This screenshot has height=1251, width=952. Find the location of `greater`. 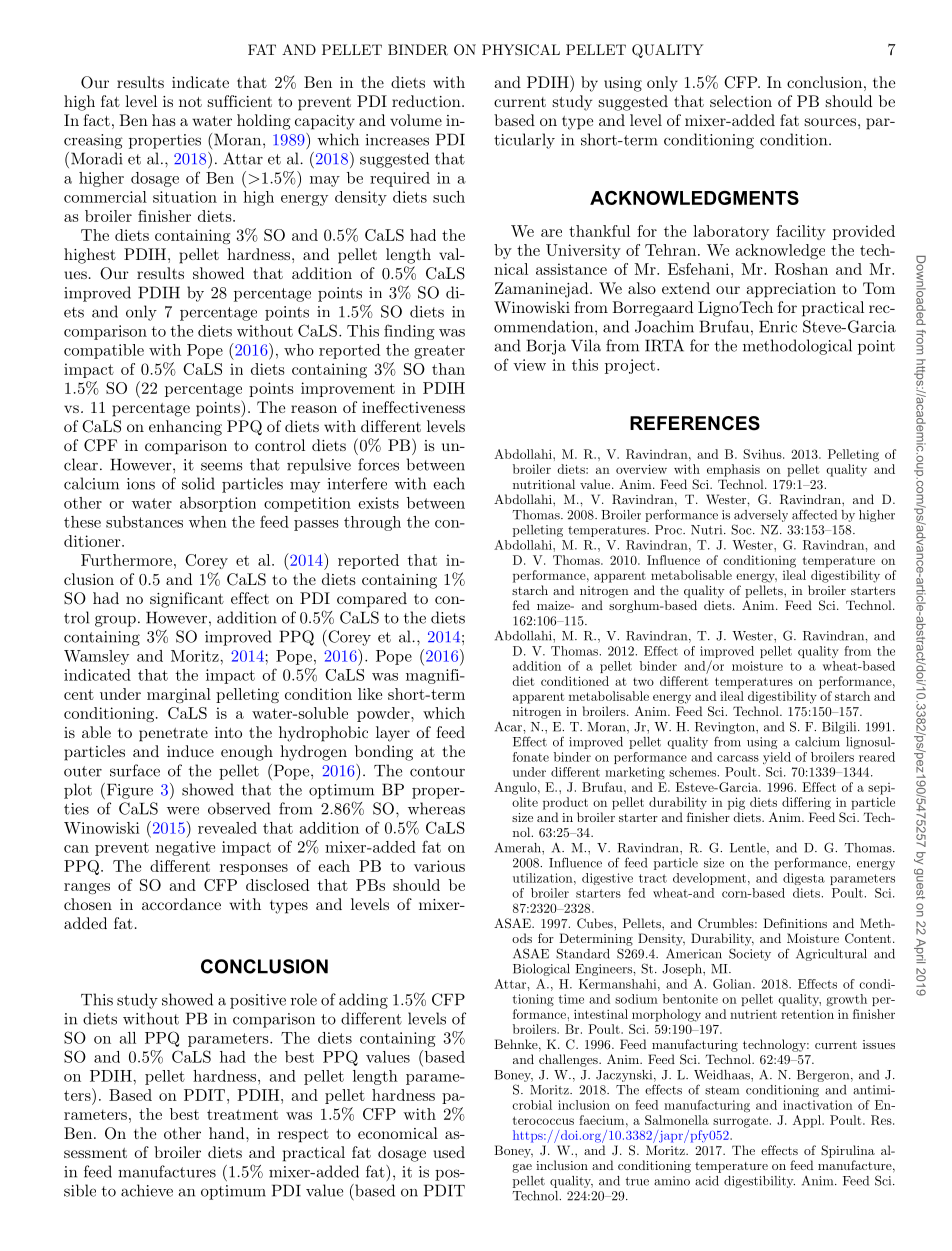

greater is located at coordinates (439, 352).
